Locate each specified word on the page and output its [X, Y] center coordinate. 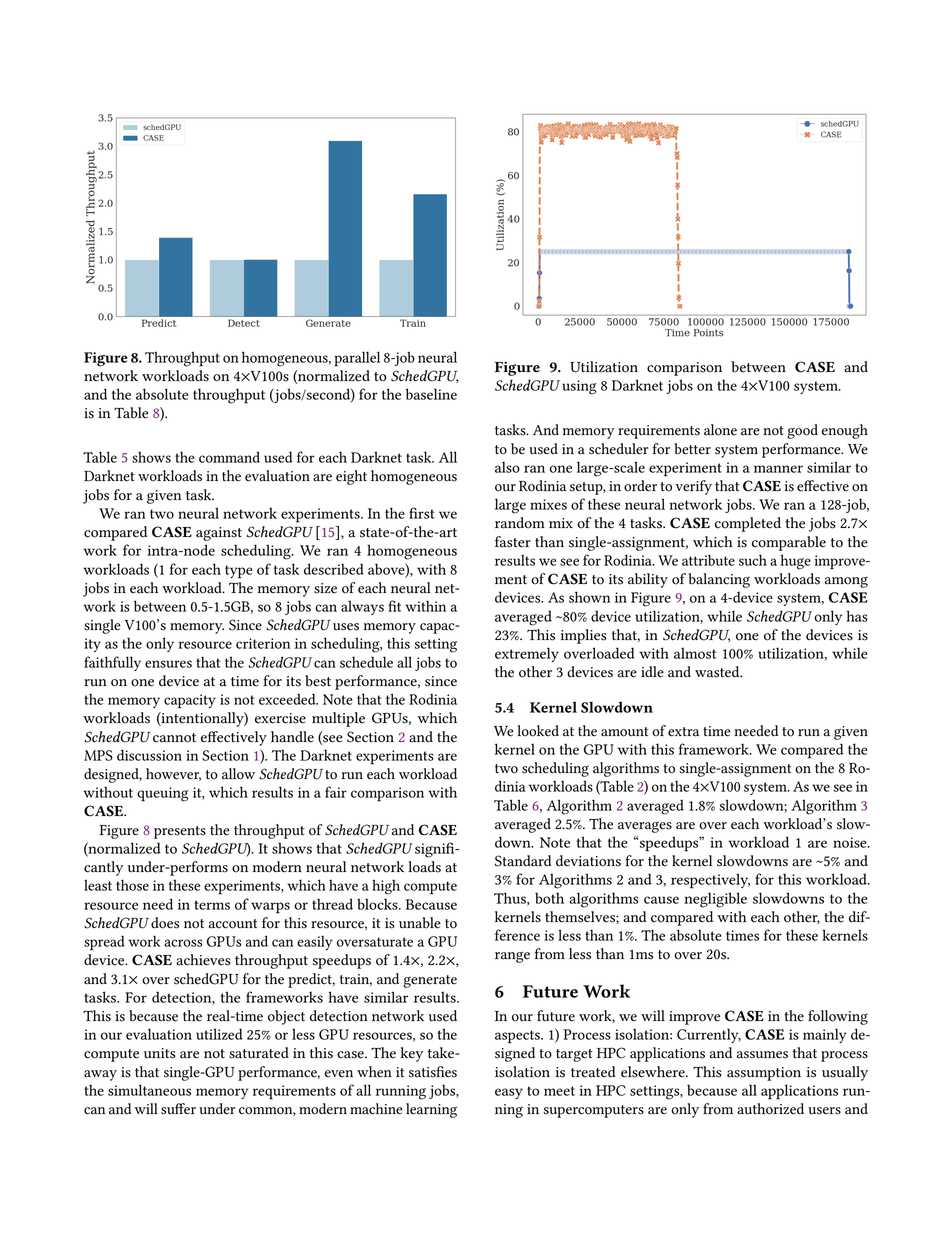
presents [180, 832]
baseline [431, 394]
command [229, 457]
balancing [719, 580]
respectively [710, 881]
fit [394, 606]
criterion [263, 643]
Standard [523, 861]
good [802, 431]
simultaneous [149, 1090]
